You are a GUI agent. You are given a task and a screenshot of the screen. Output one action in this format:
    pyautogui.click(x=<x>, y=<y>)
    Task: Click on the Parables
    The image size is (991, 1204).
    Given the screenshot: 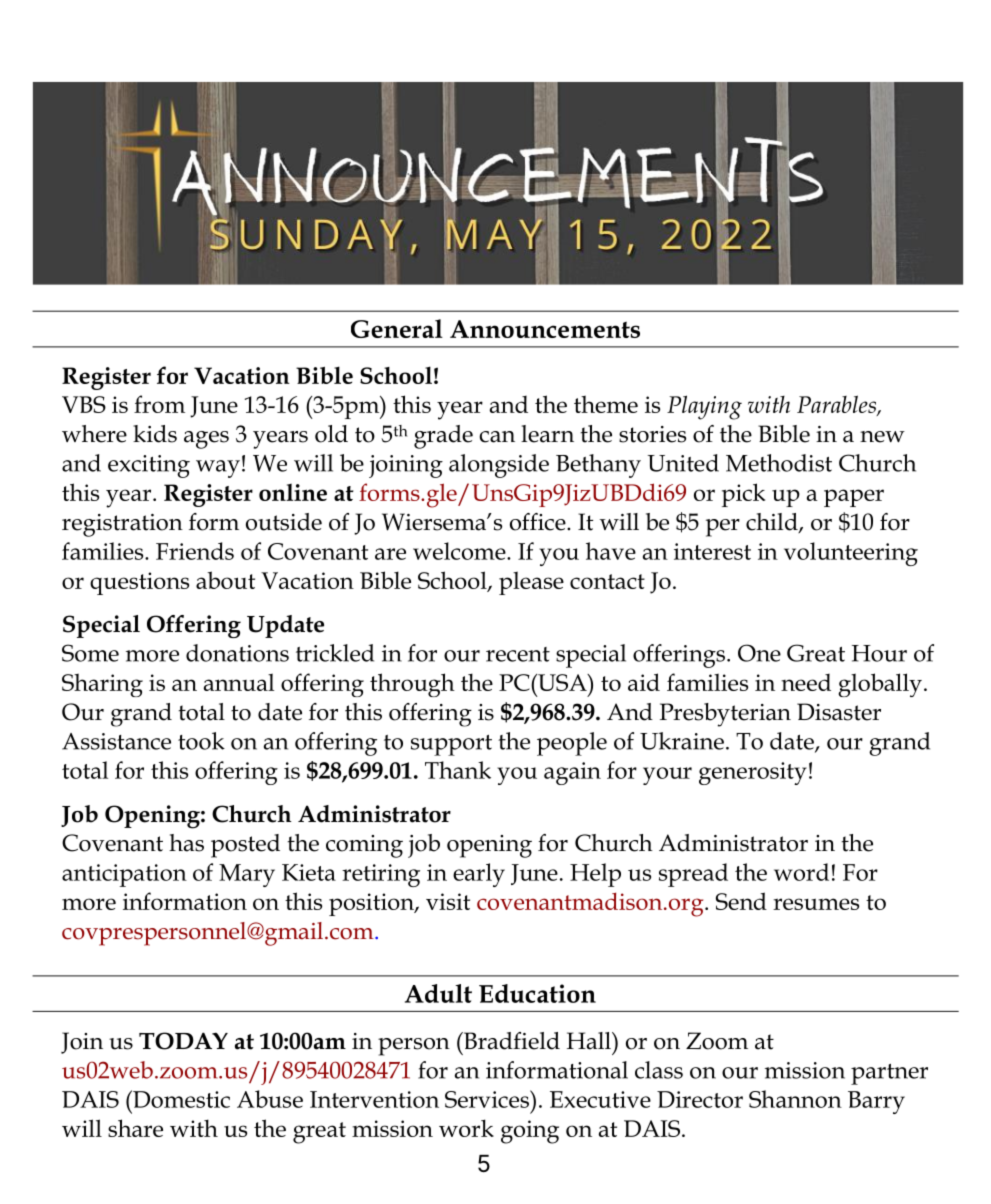 What is the action you would take?
    pyautogui.click(x=837, y=405)
